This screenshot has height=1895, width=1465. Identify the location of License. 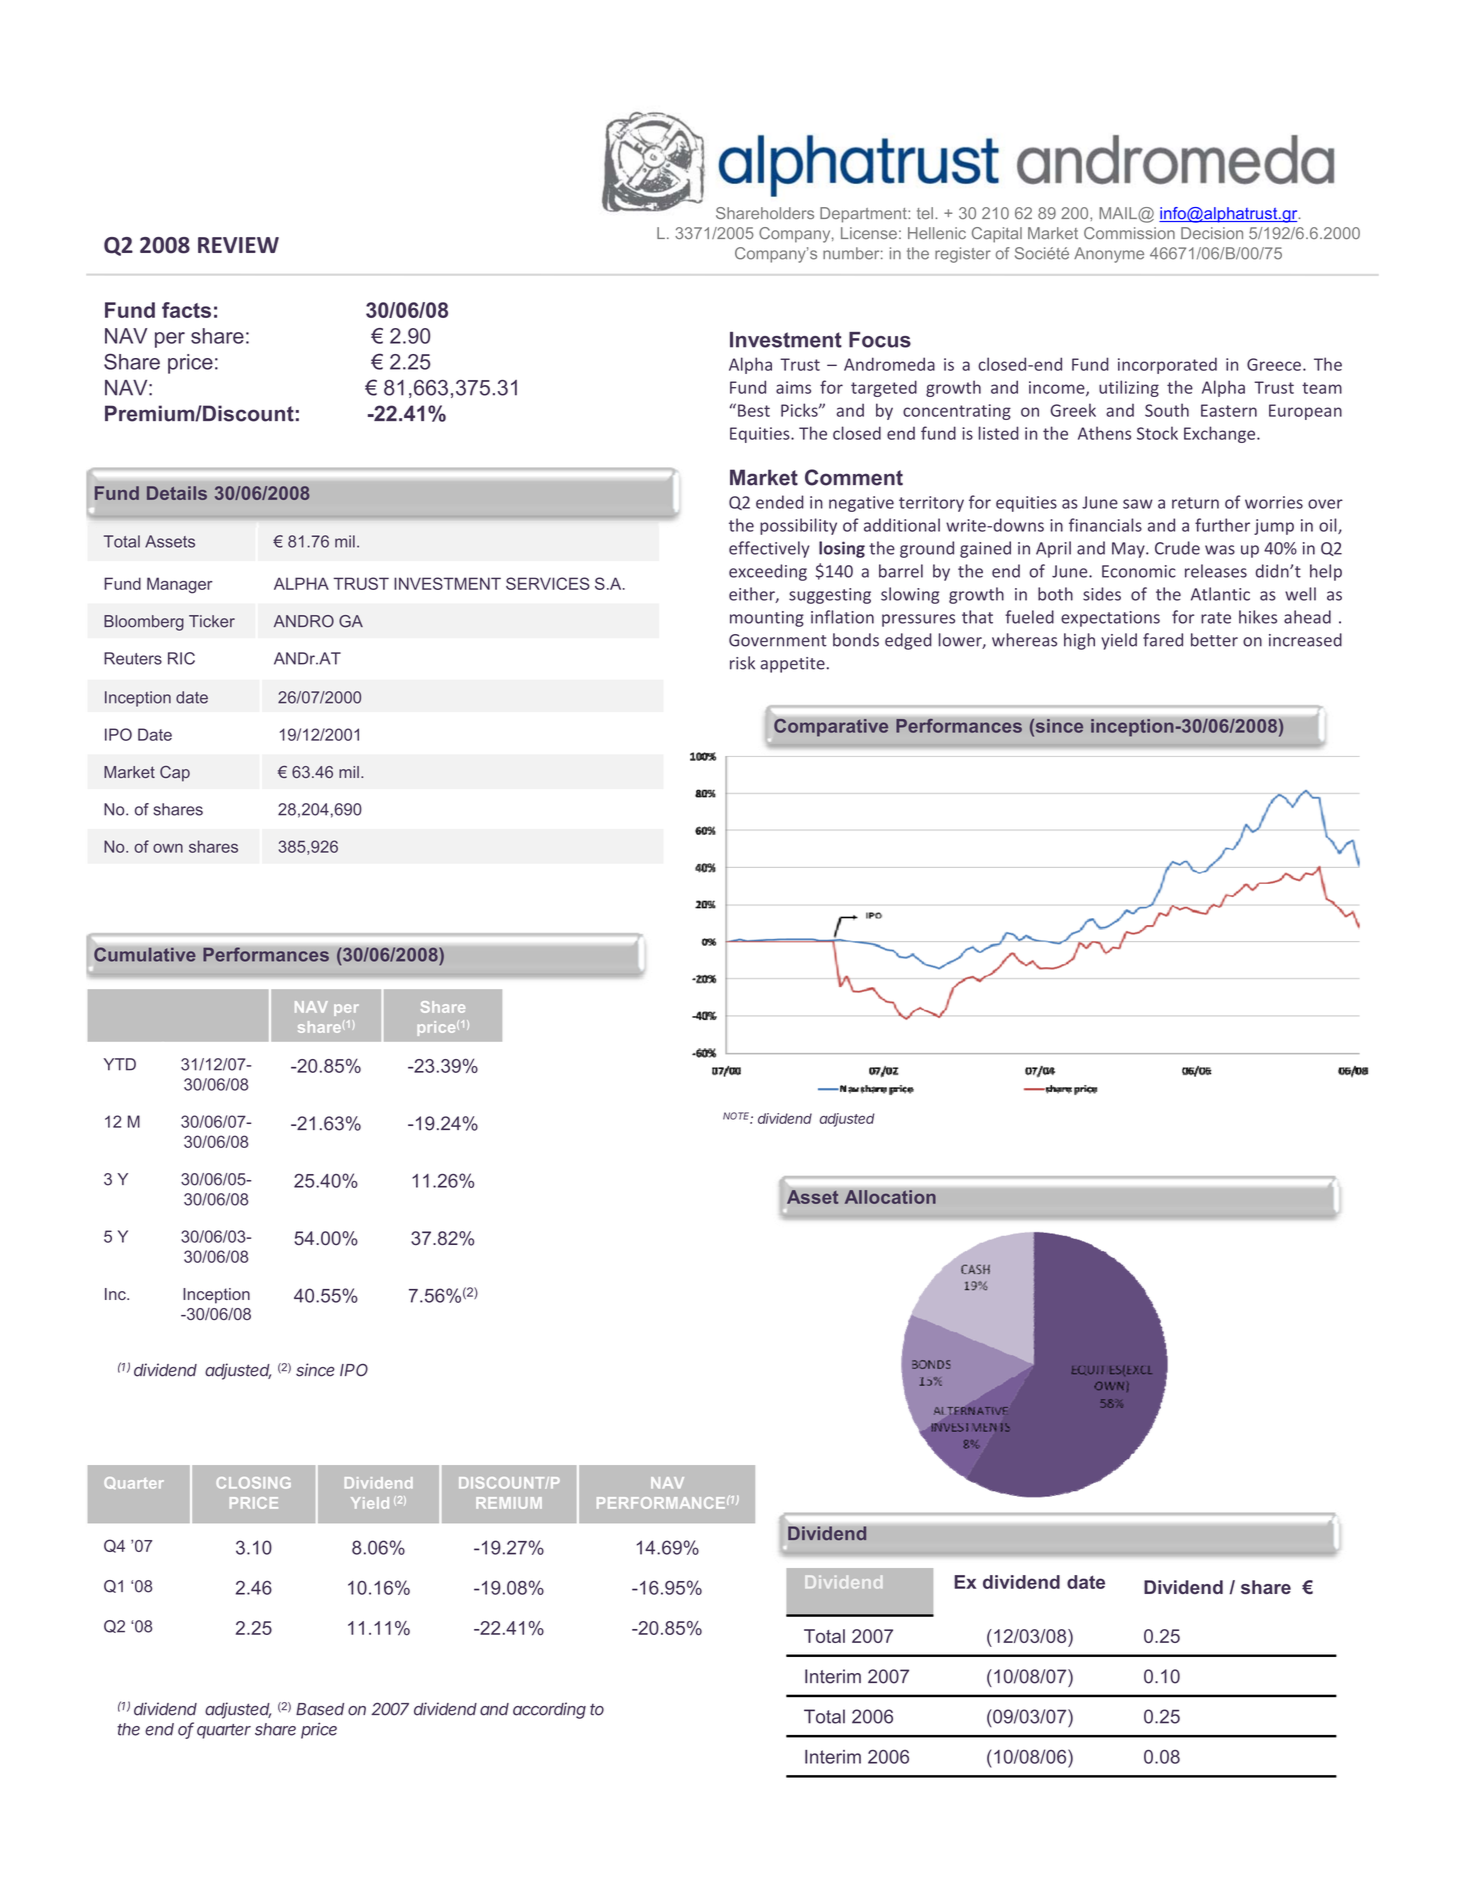
(869, 233).
